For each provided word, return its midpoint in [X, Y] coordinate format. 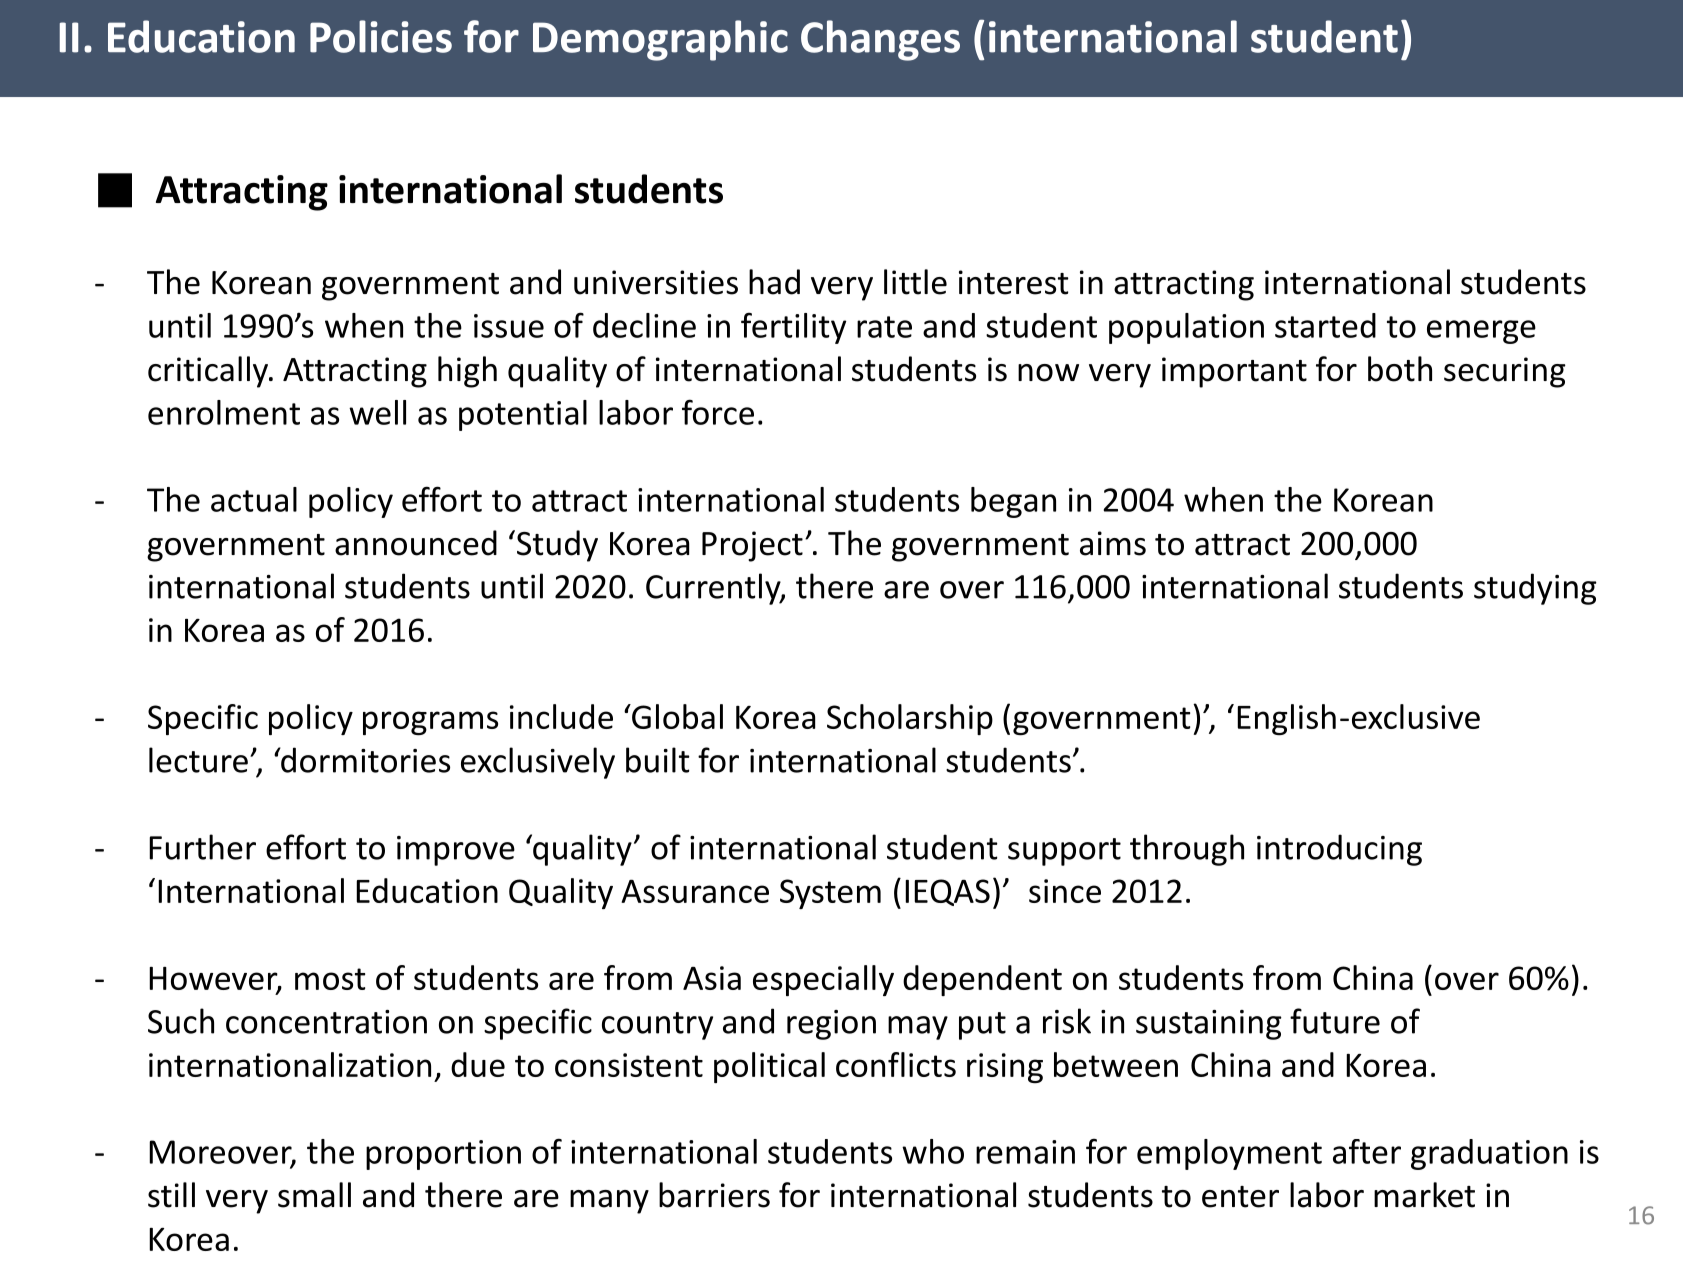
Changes [880, 40]
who [933, 1151]
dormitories [364, 760]
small [314, 1195]
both [1400, 369]
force [718, 412]
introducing [1339, 850]
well [377, 412]
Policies [381, 36]
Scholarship [910, 719]
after [1367, 1151]
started [1325, 325]
